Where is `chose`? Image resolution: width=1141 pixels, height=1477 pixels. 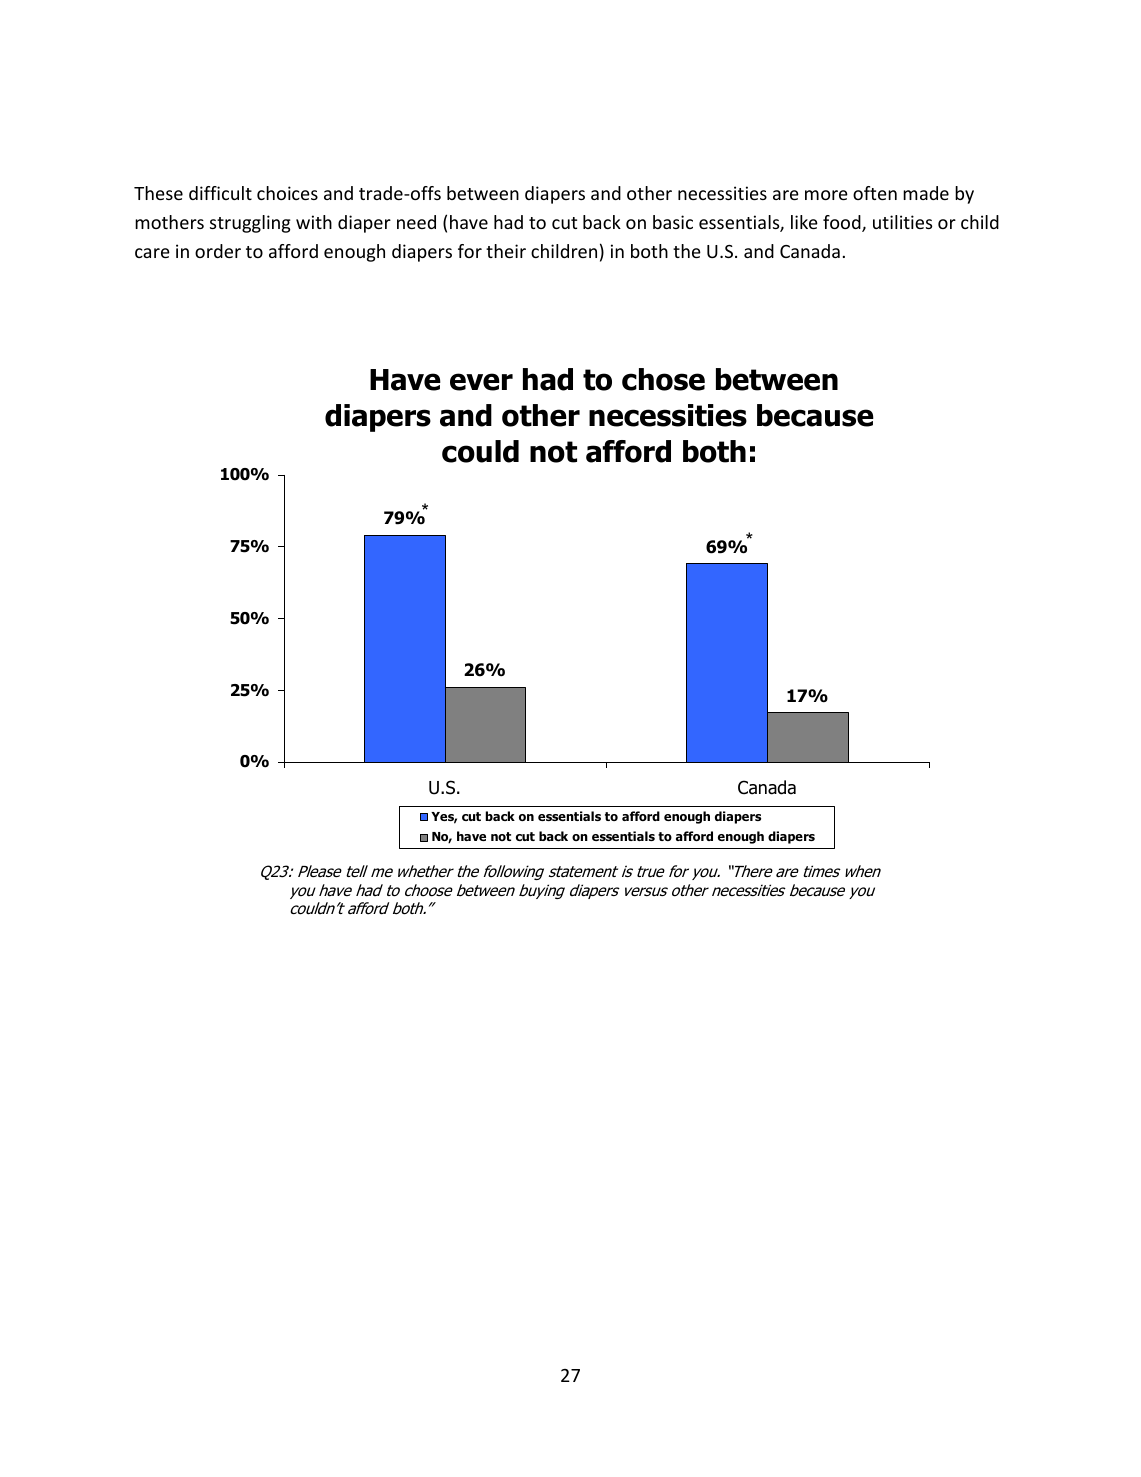
chose is located at coordinates (663, 379).
